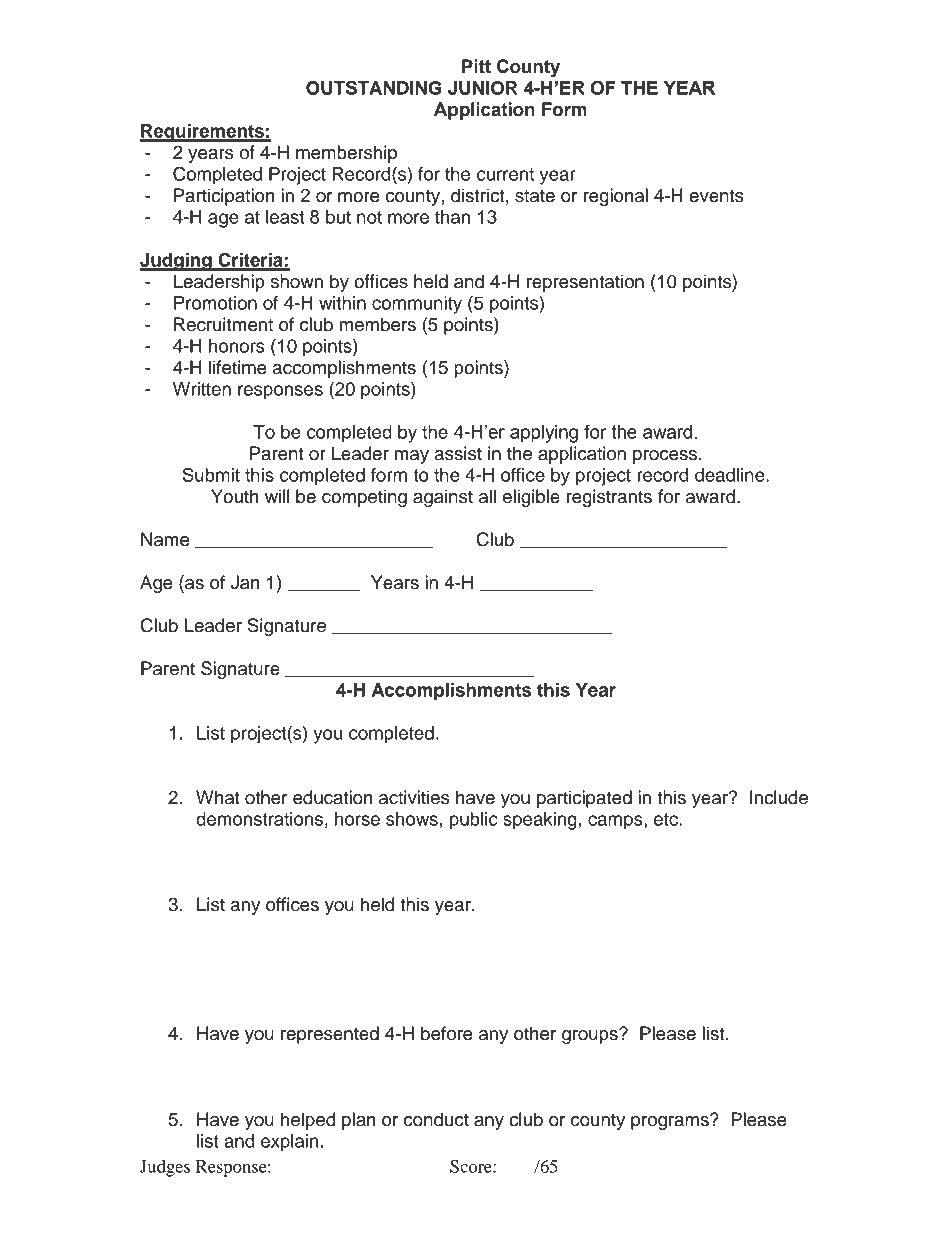 This screenshot has height=1233, width=952. What do you see at coordinates (458, 453) in the screenshot?
I see `assist` at bounding box center [458, 453].
